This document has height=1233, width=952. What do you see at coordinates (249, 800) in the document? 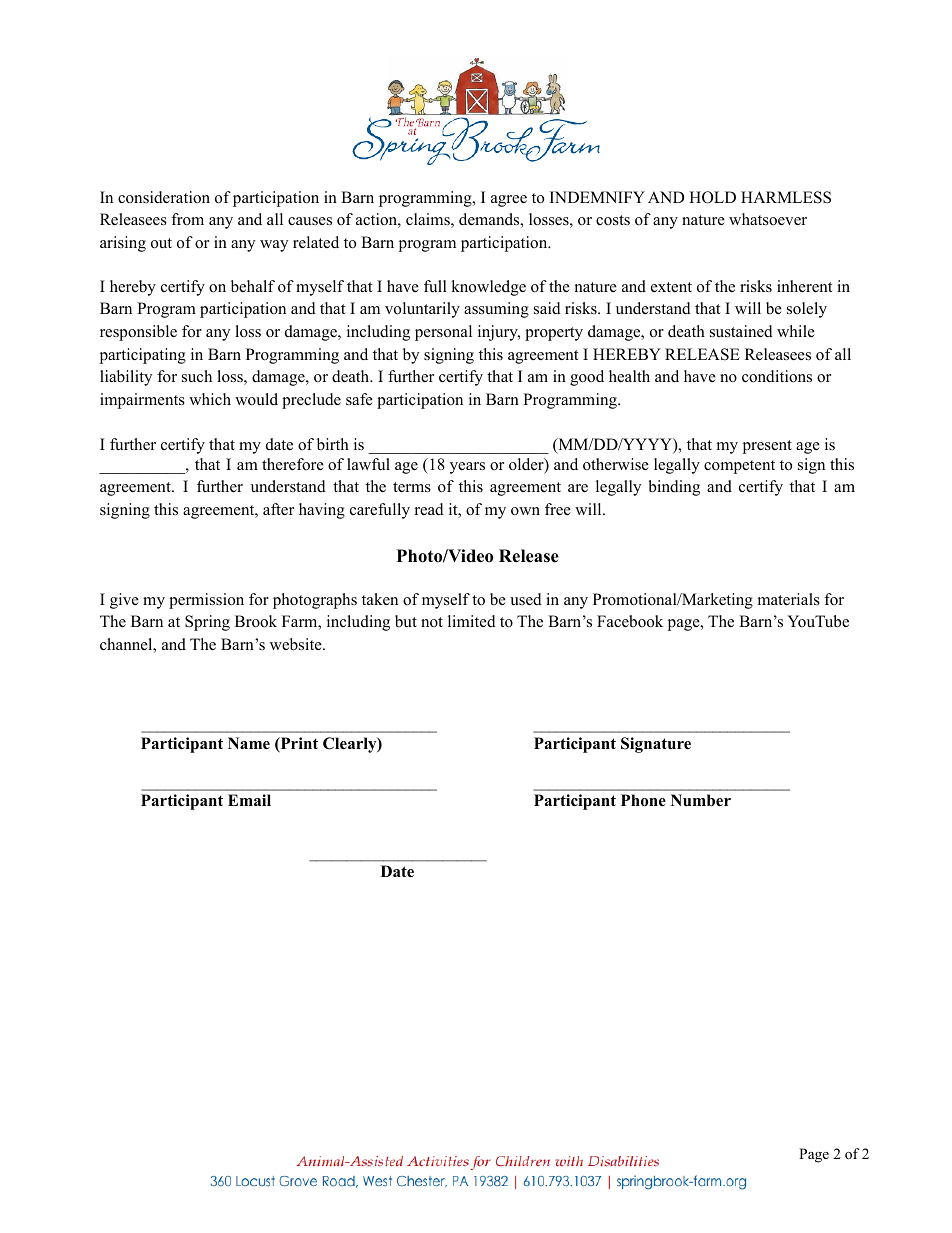
I see `Email` at bounding box center [249, 800].
